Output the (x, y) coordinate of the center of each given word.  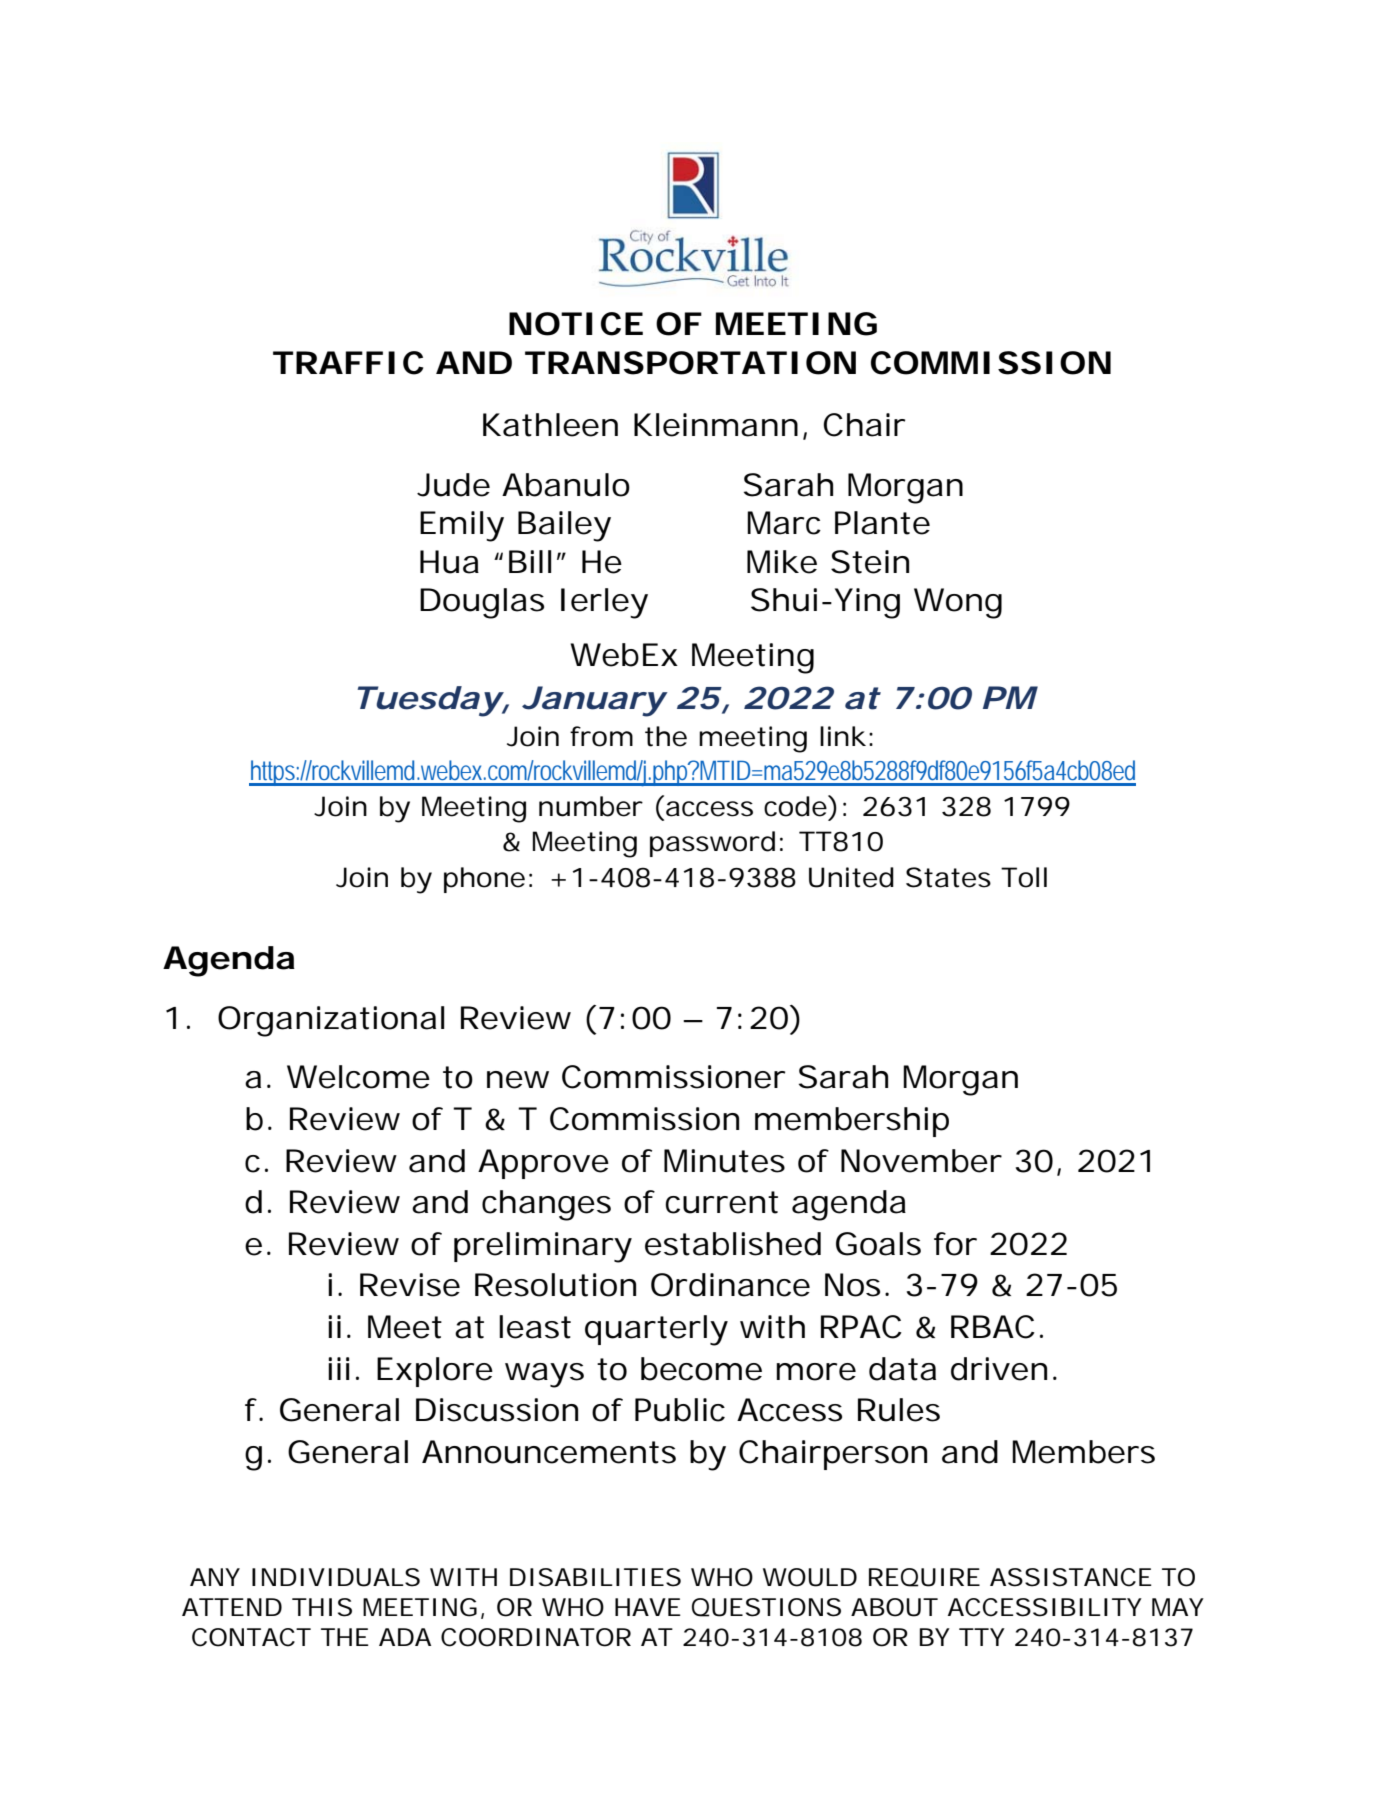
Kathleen (550, 425)
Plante (882, 523)
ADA (405, 1637)
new (518, 1080)
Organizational (331, 1021)
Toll (1024, 877)
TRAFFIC (348, 363)
